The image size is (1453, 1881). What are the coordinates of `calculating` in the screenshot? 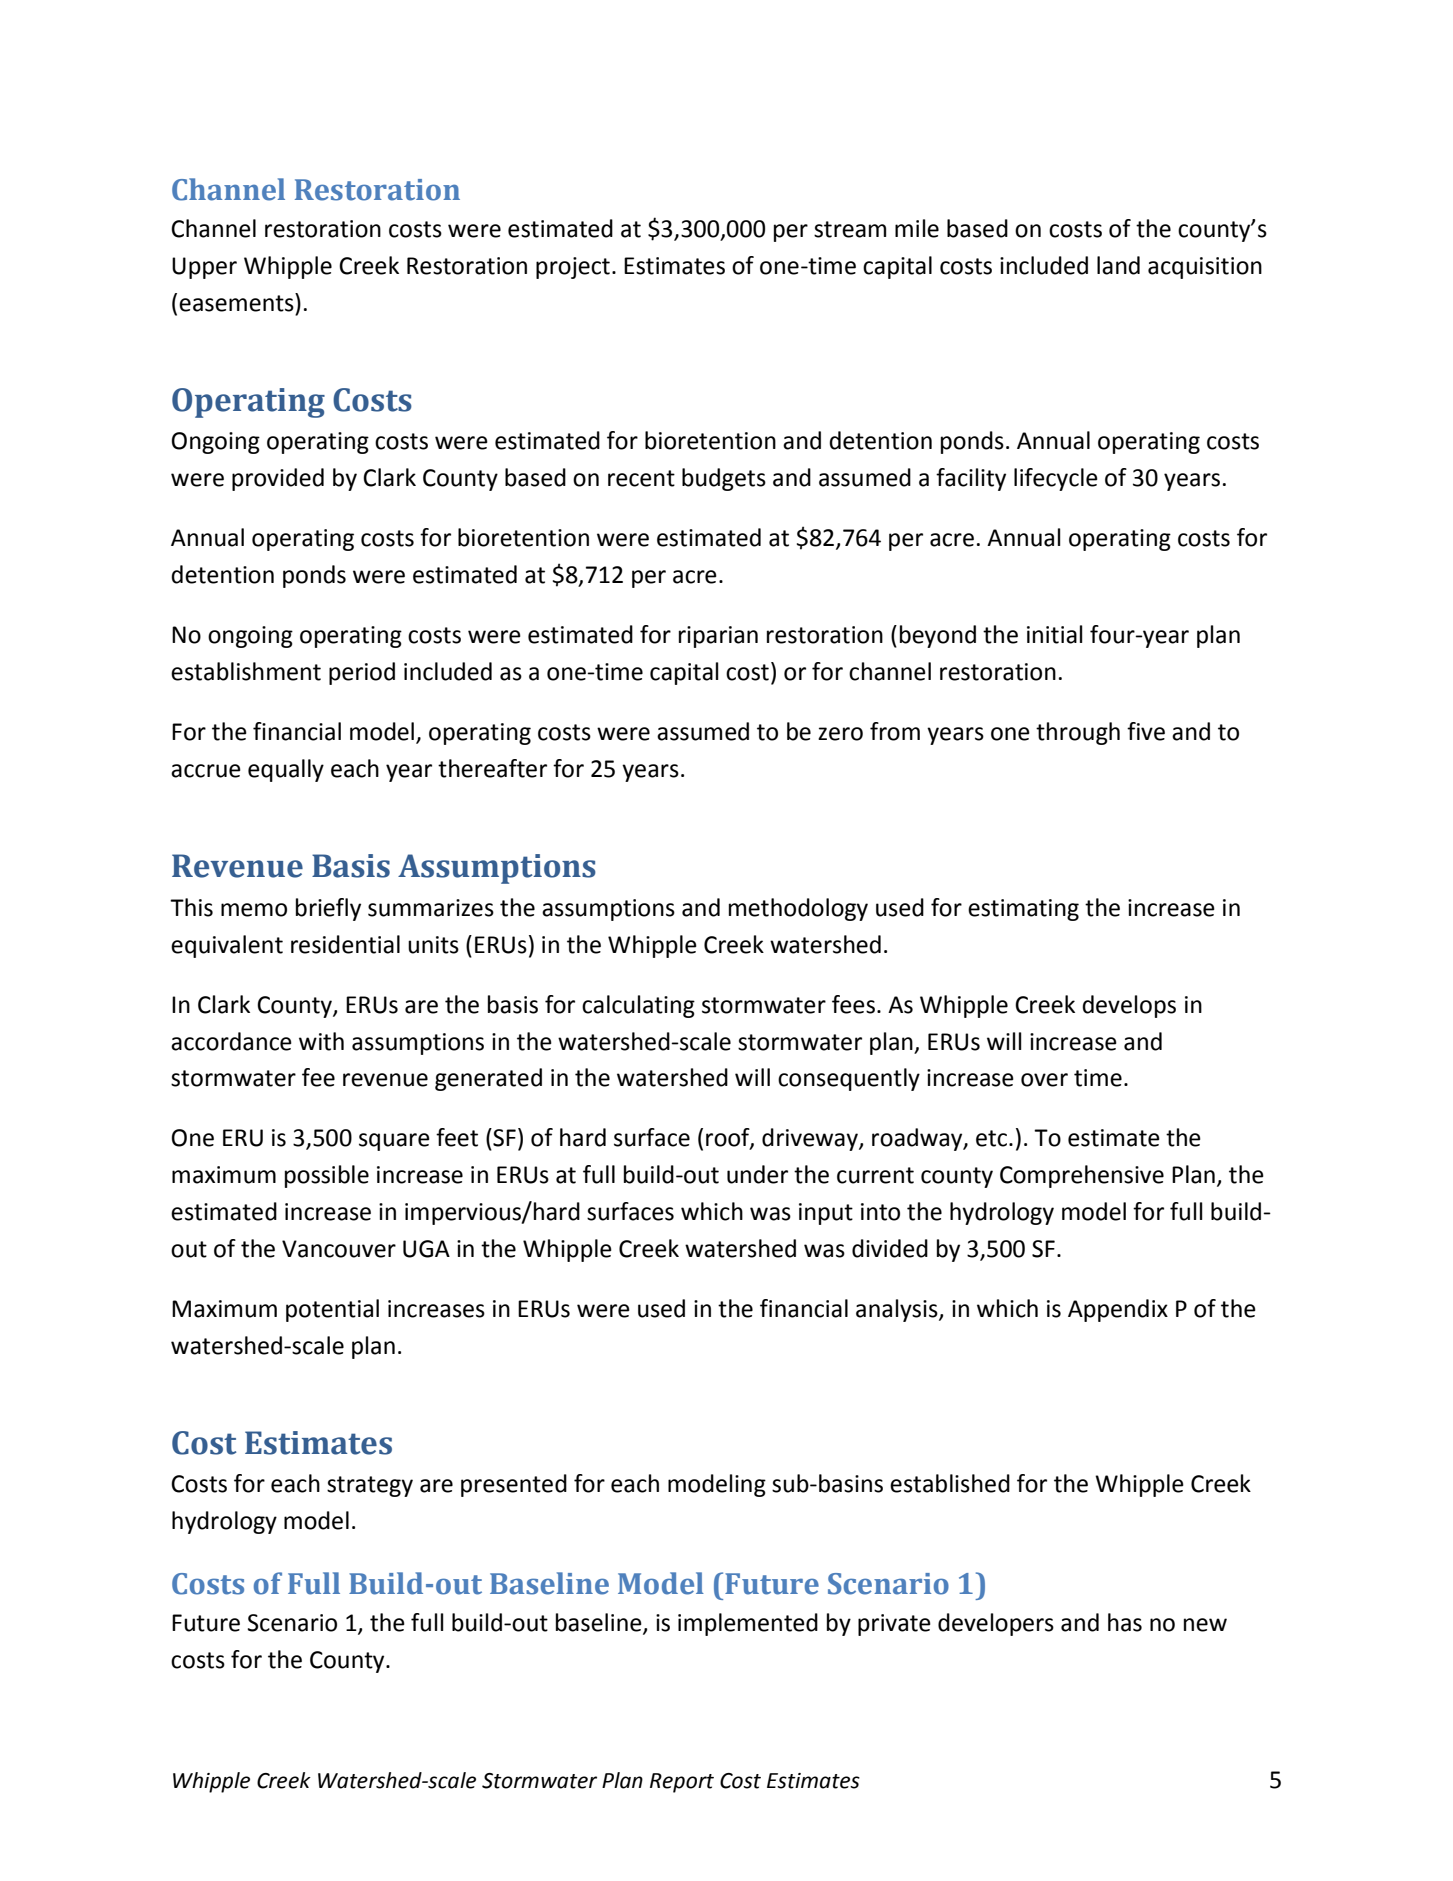 It's located at (638, 1006).
